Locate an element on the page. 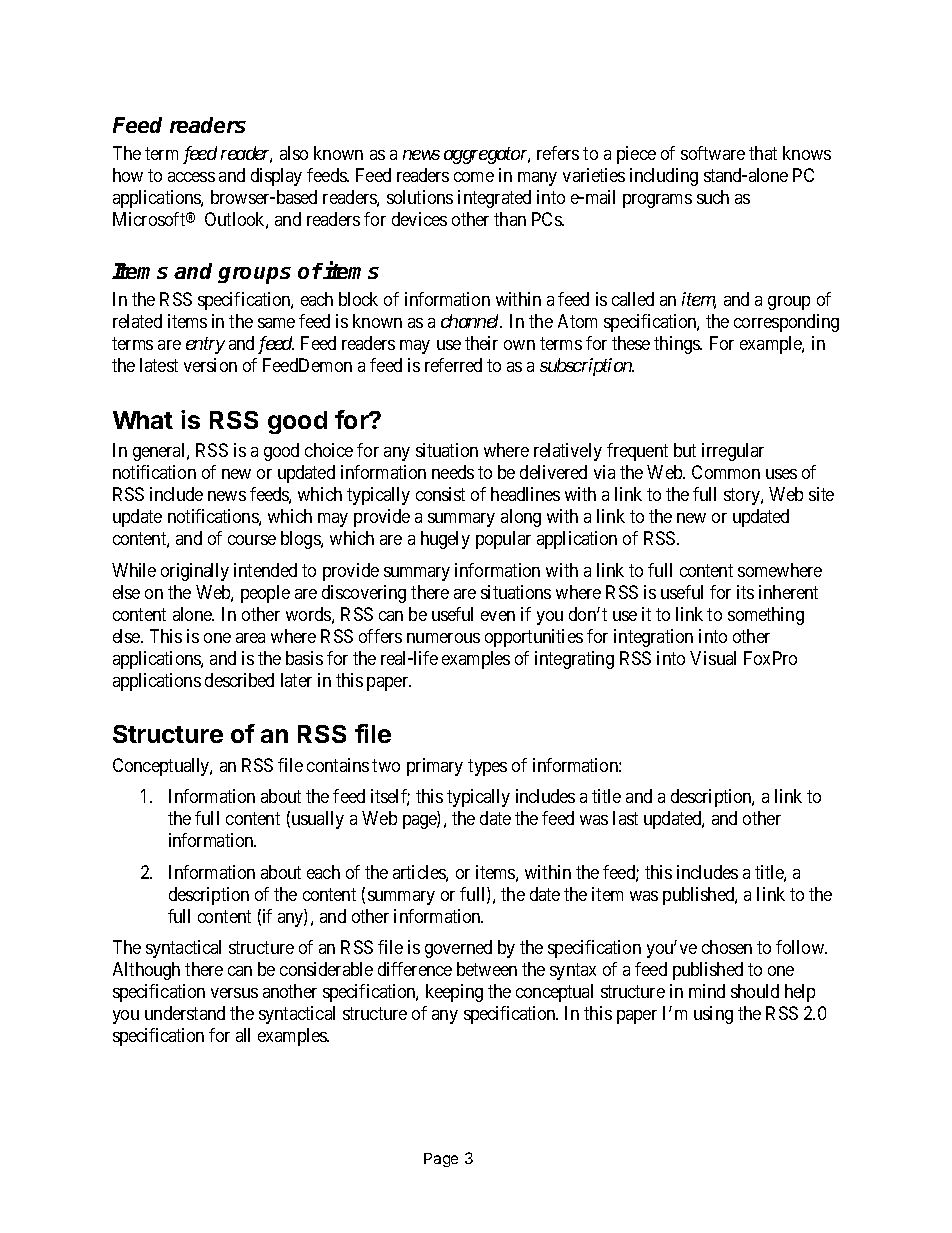 The height and width of the document is (1233, 952). last is located at coordinates (625, 818).
